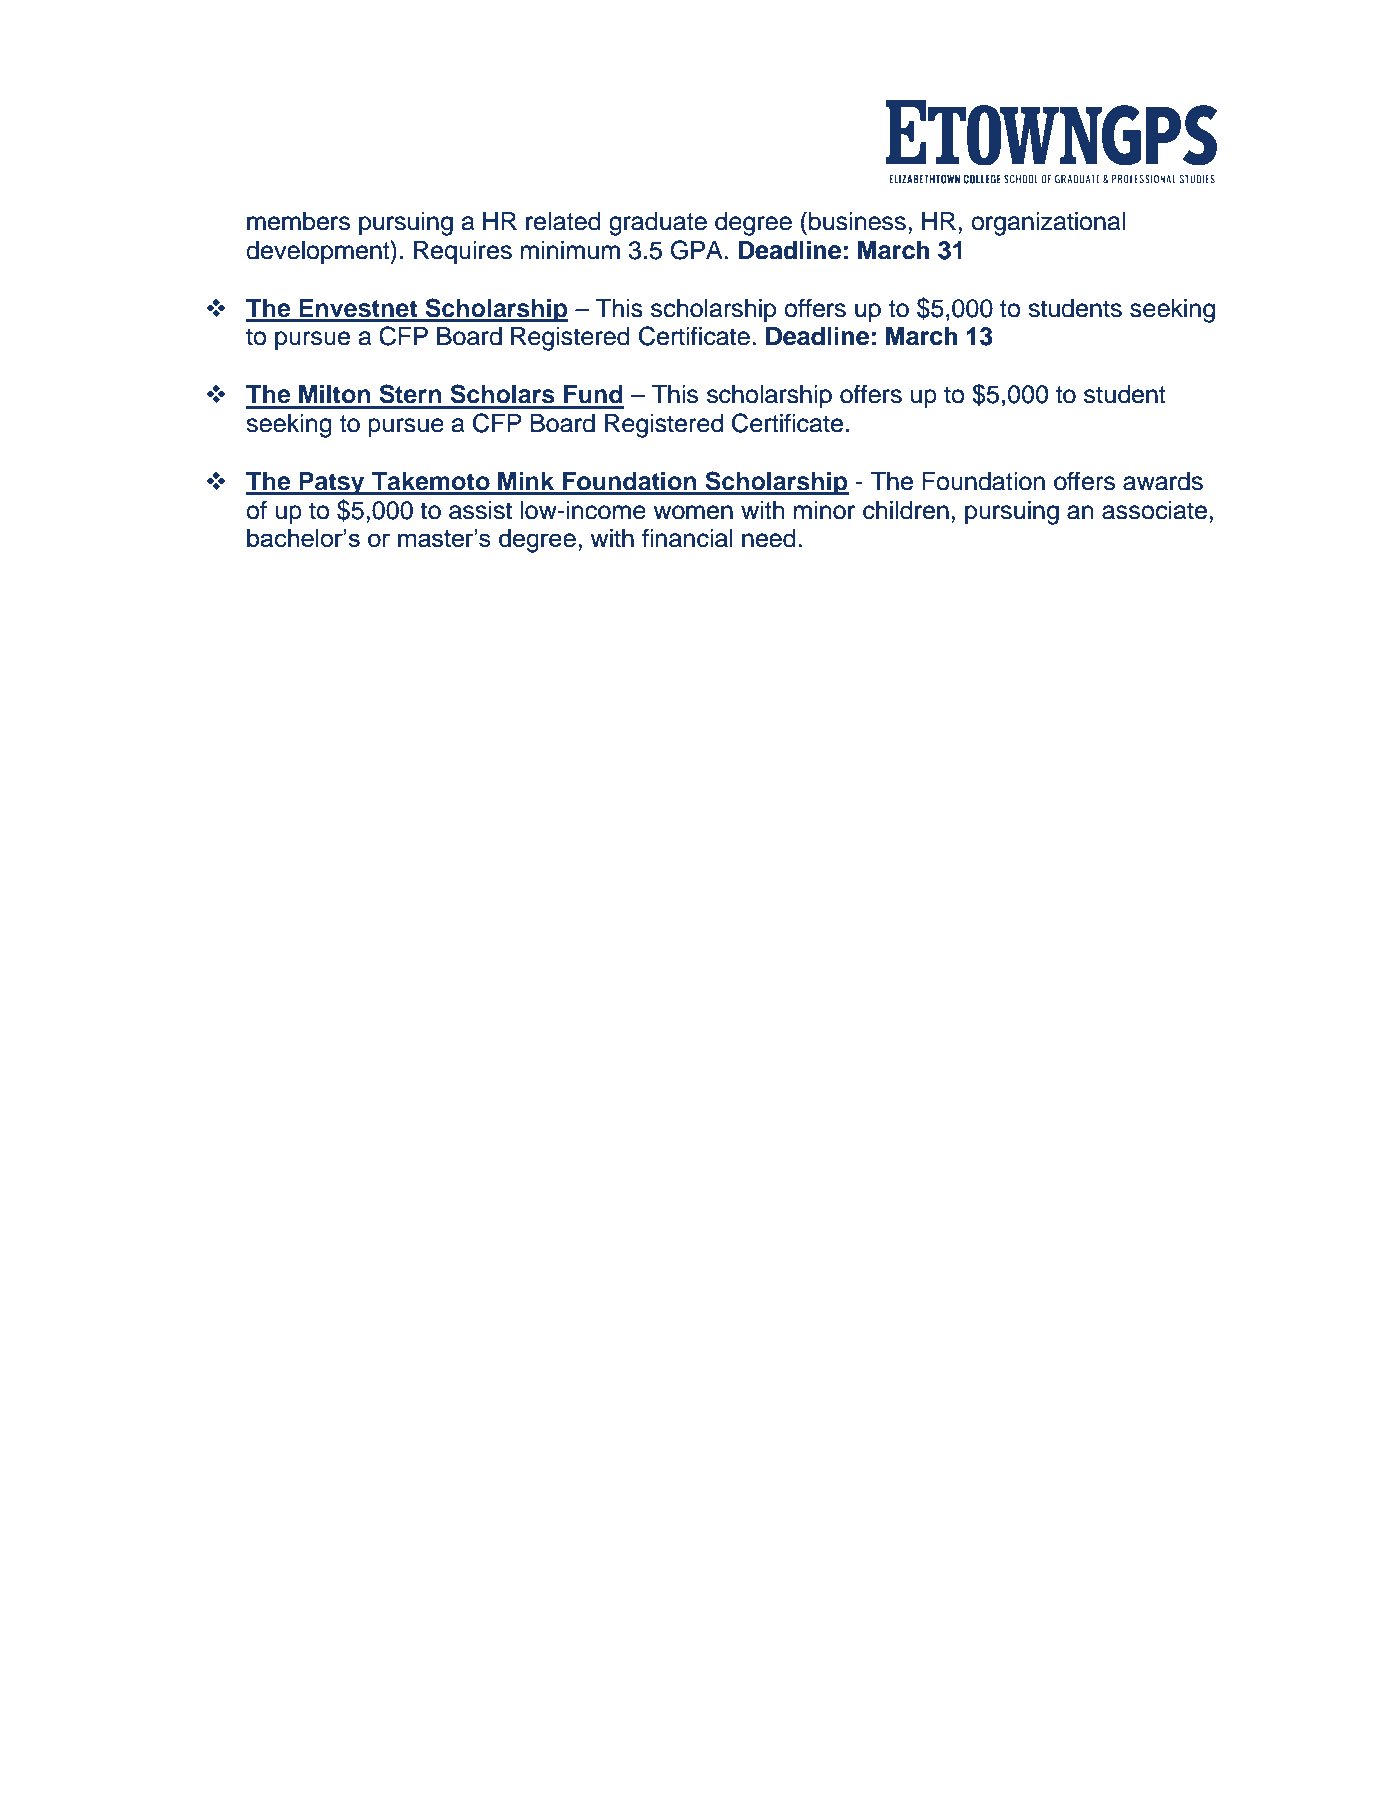 The image size is (1395, 1805). Describe the element at coordinates (658, 224) in the document. I see `graduate` at that location.
